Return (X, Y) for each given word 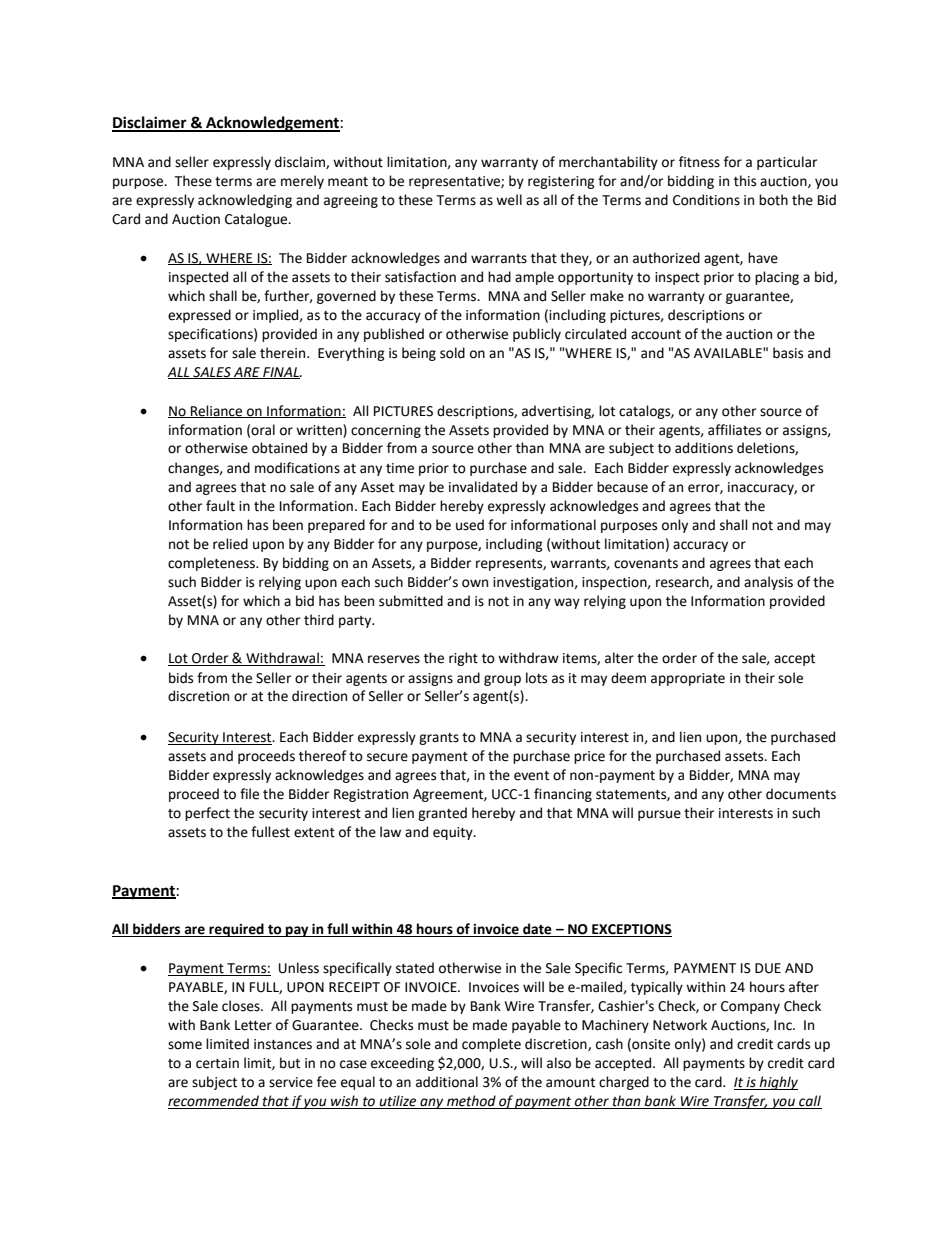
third (319, 620)
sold (452, 353)
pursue (659, 815)
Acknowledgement (272, 124)
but (290, 1063)
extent (314, 833)
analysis (768, 583)
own (475, 583)
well (509, 200)
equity (454, 833)
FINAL (281, 373)
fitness (699, 162)
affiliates (734, 430)
